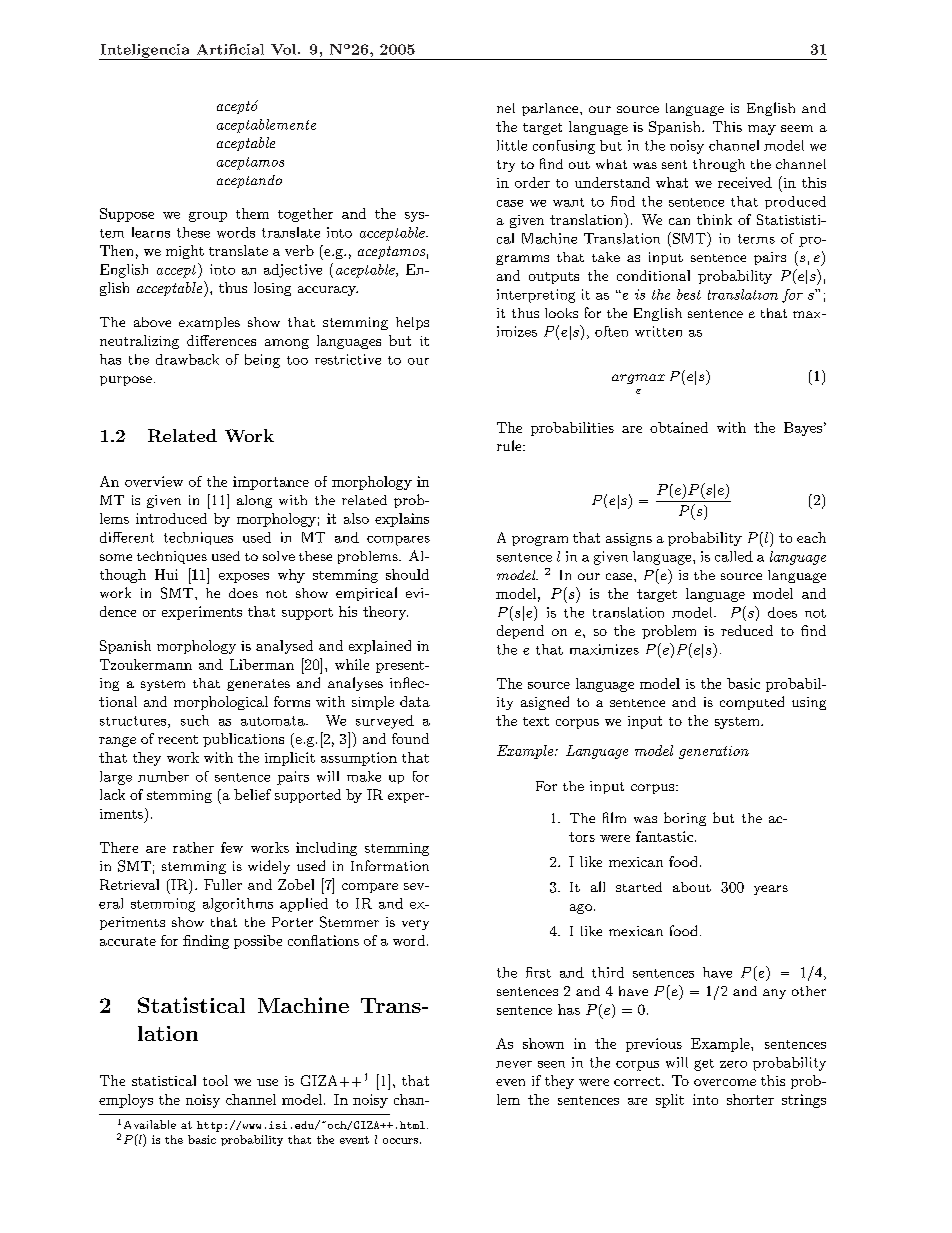  I want to click on tool, so click(215, 1080).
